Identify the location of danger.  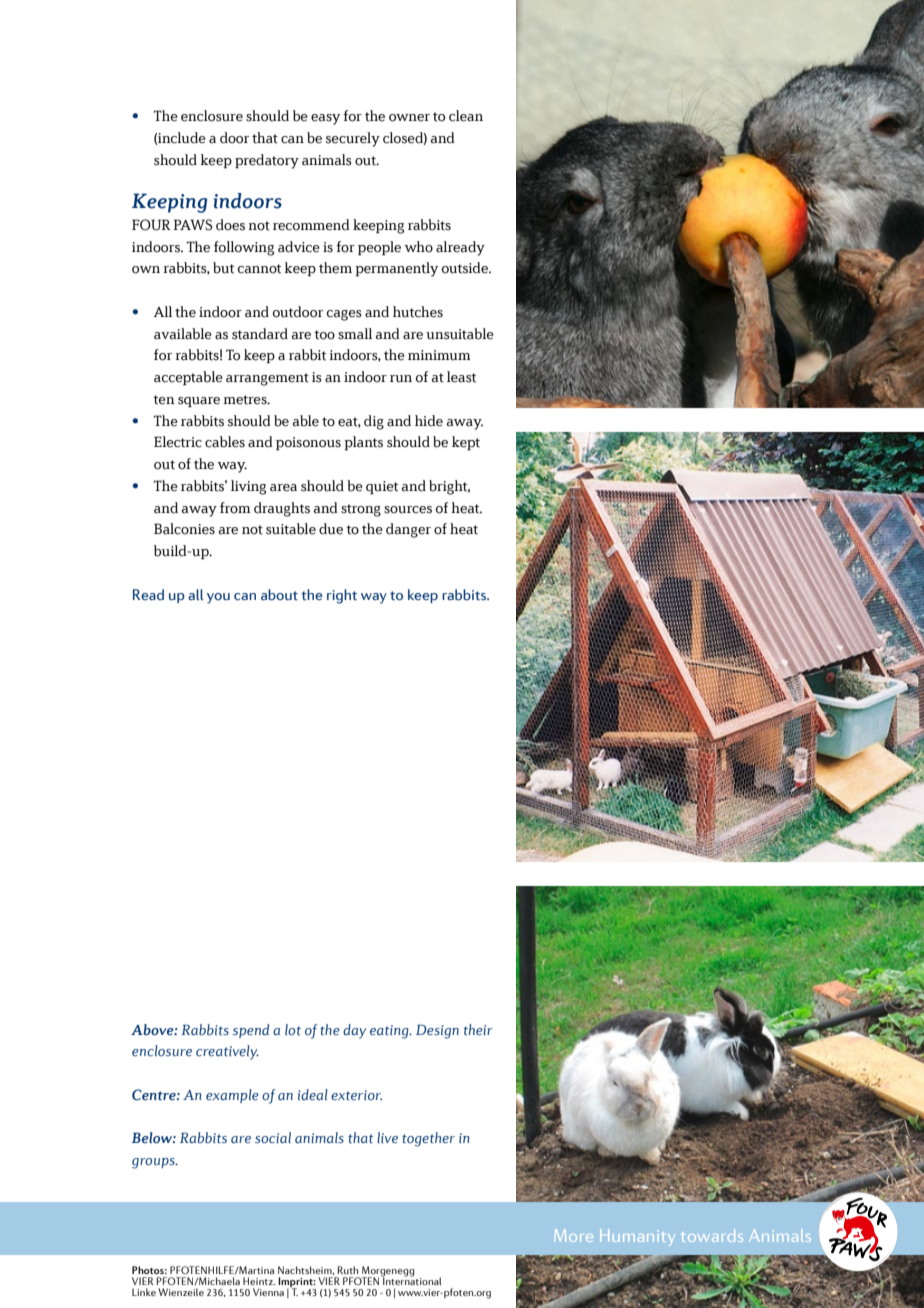
(408, 530).
